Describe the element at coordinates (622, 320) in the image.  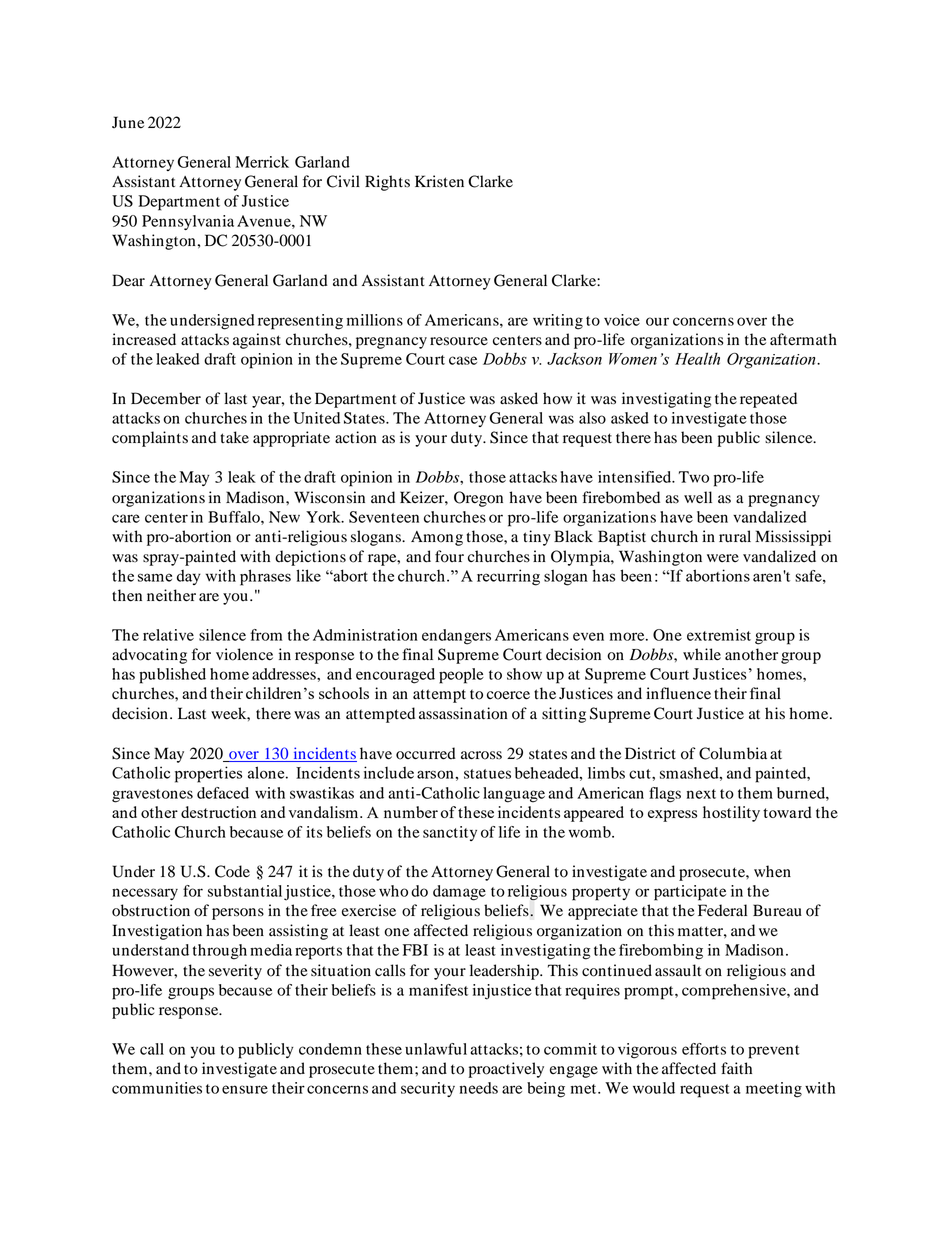
I see `voice` at that location.
